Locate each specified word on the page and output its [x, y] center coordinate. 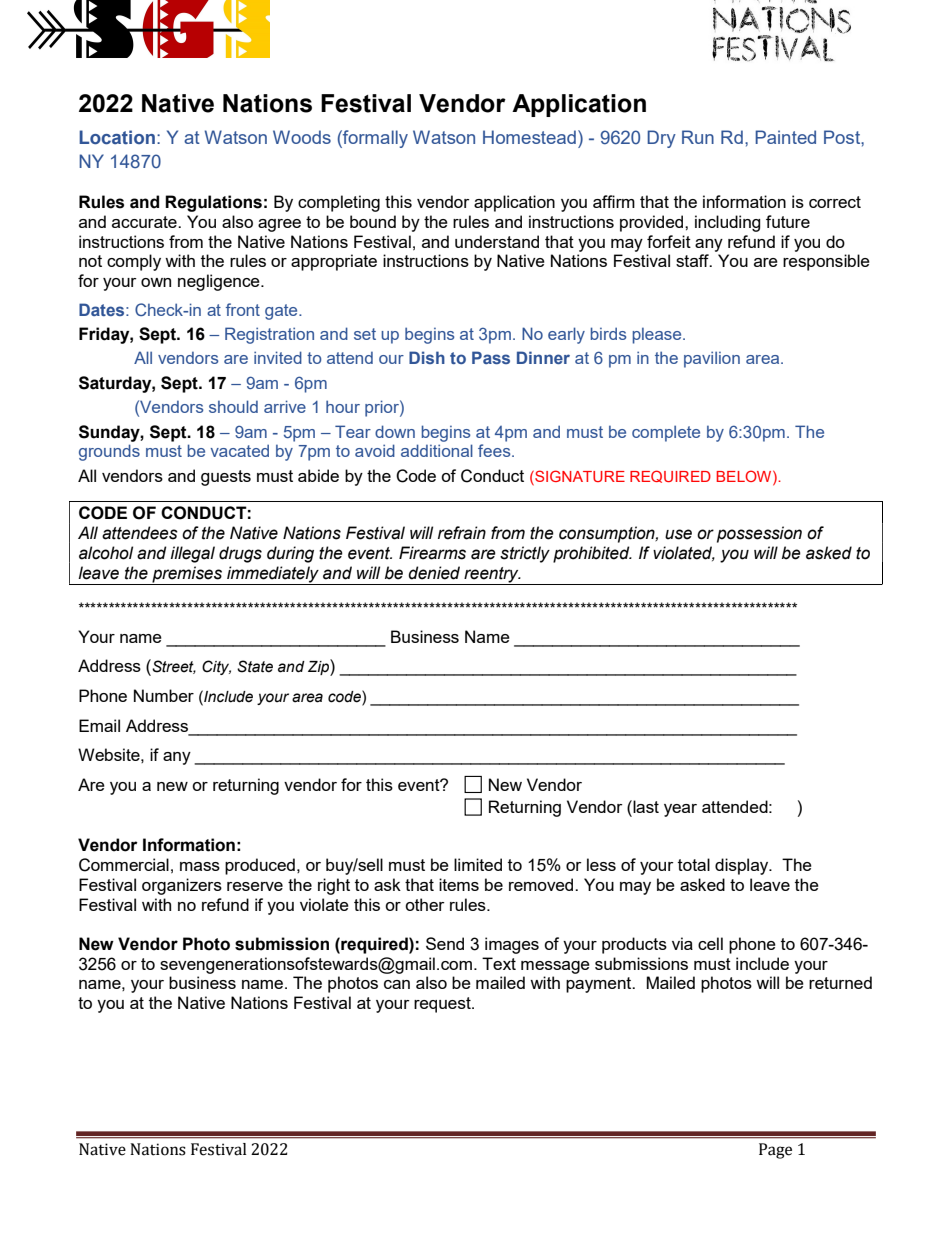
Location [117, 137]
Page [775, 1151]
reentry [491, 576]
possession [759, 534]
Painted [785, 137]
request [443, 1005]
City [216, 667]
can [397, 984]
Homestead [529, 137]
